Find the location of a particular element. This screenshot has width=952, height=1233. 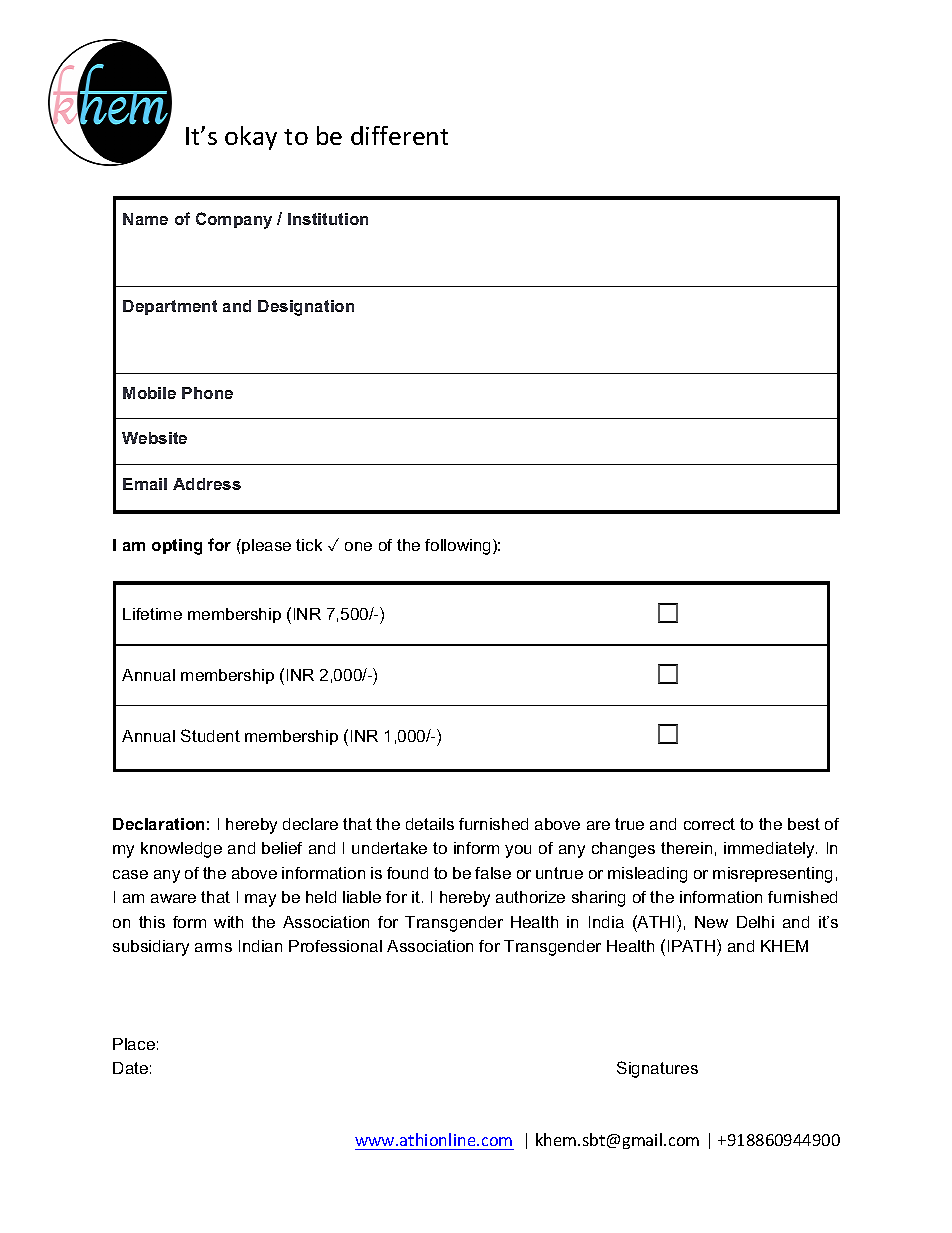

details is located at coordinates (430, 824).
